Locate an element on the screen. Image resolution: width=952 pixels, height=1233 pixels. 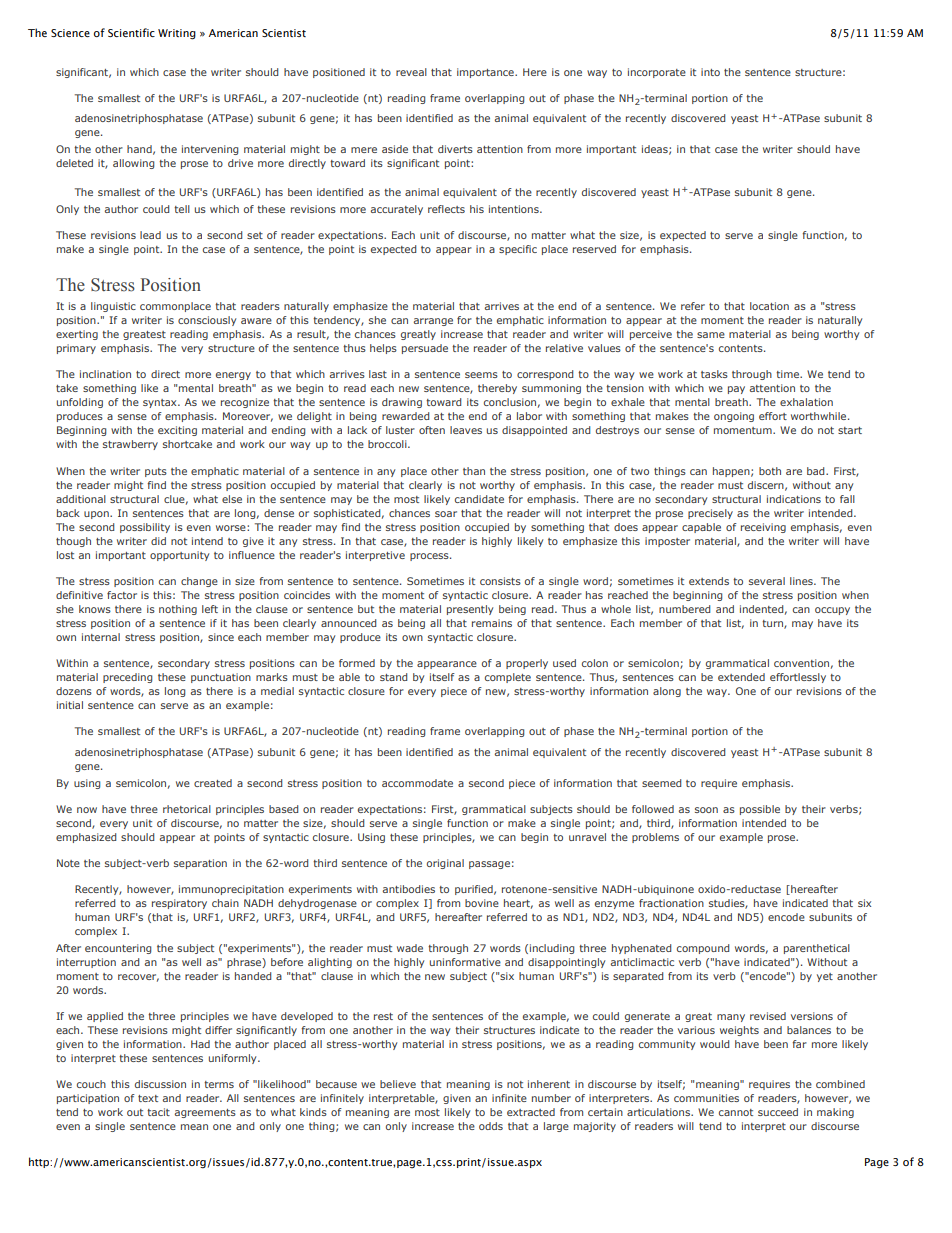
Writing is located at coordinates (177, 34).
